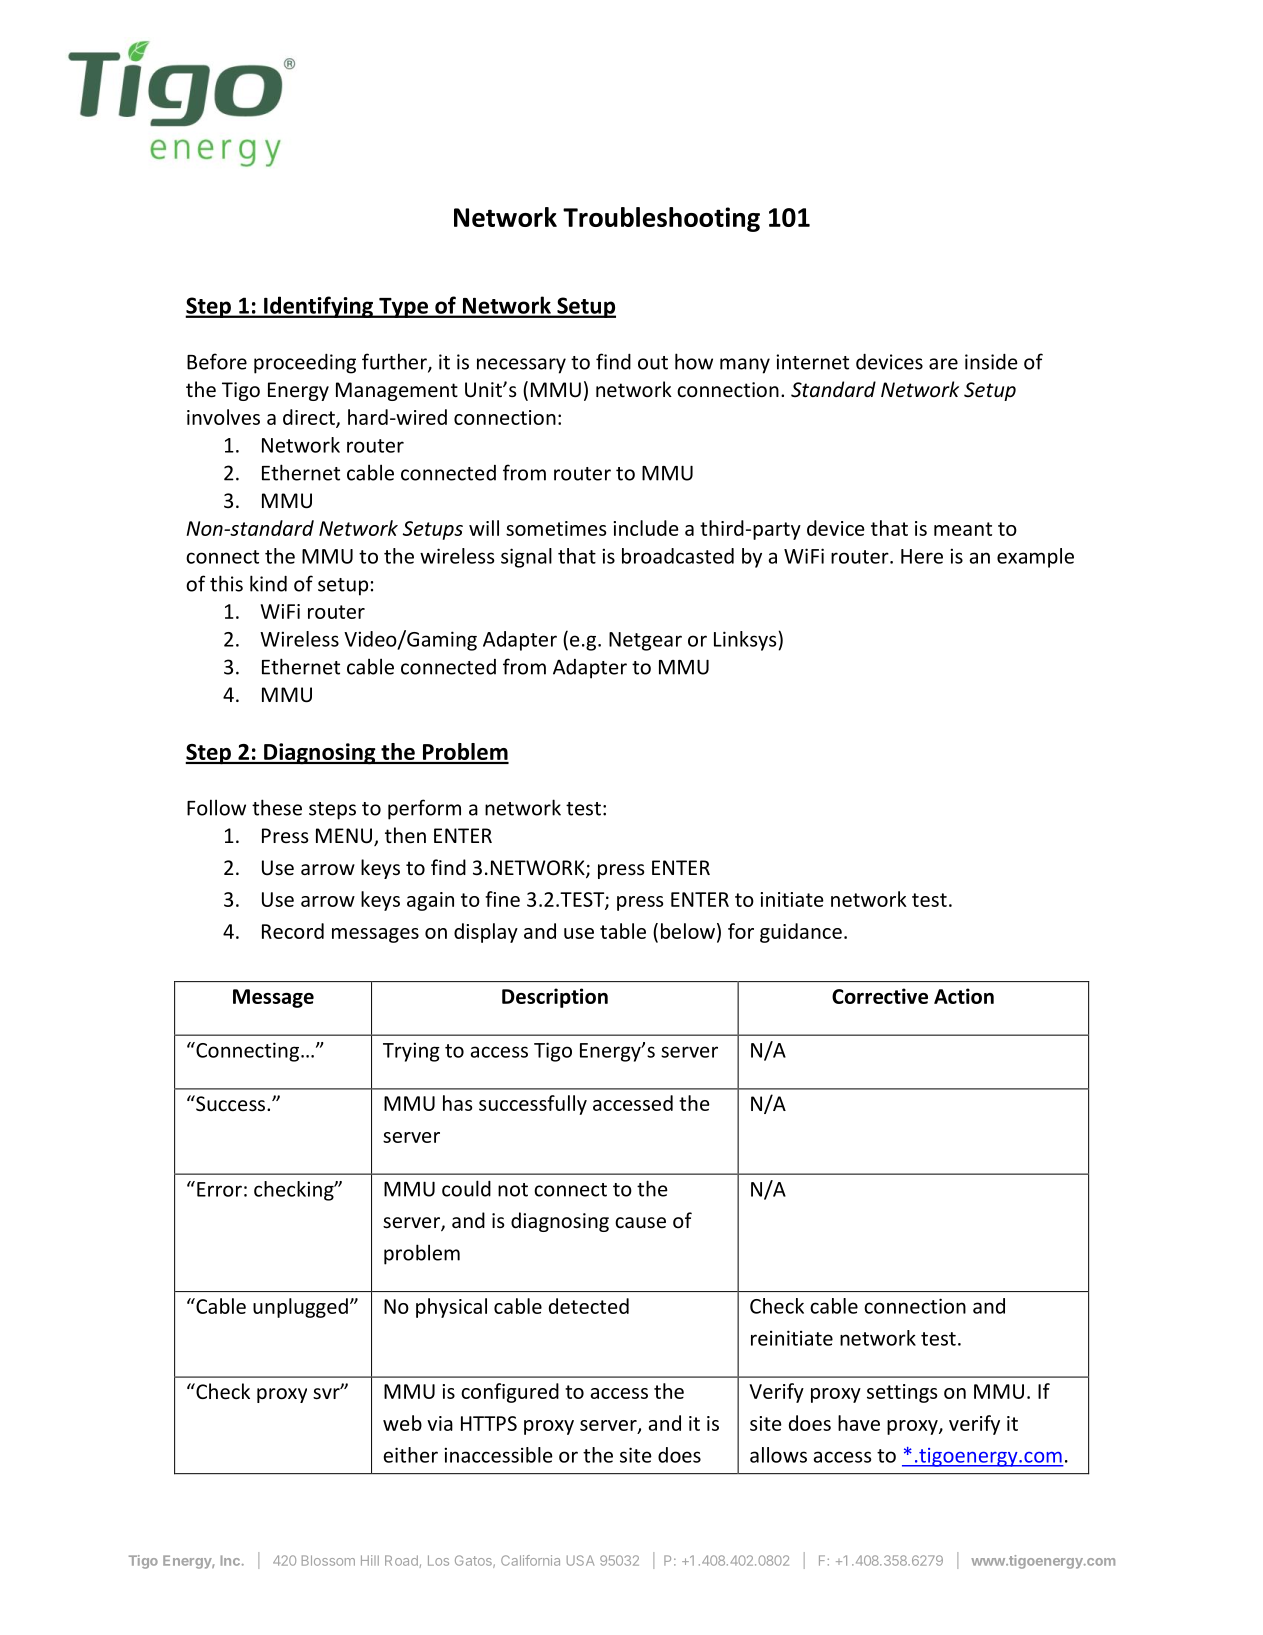  I want to click on Action, so click(964, 996).
